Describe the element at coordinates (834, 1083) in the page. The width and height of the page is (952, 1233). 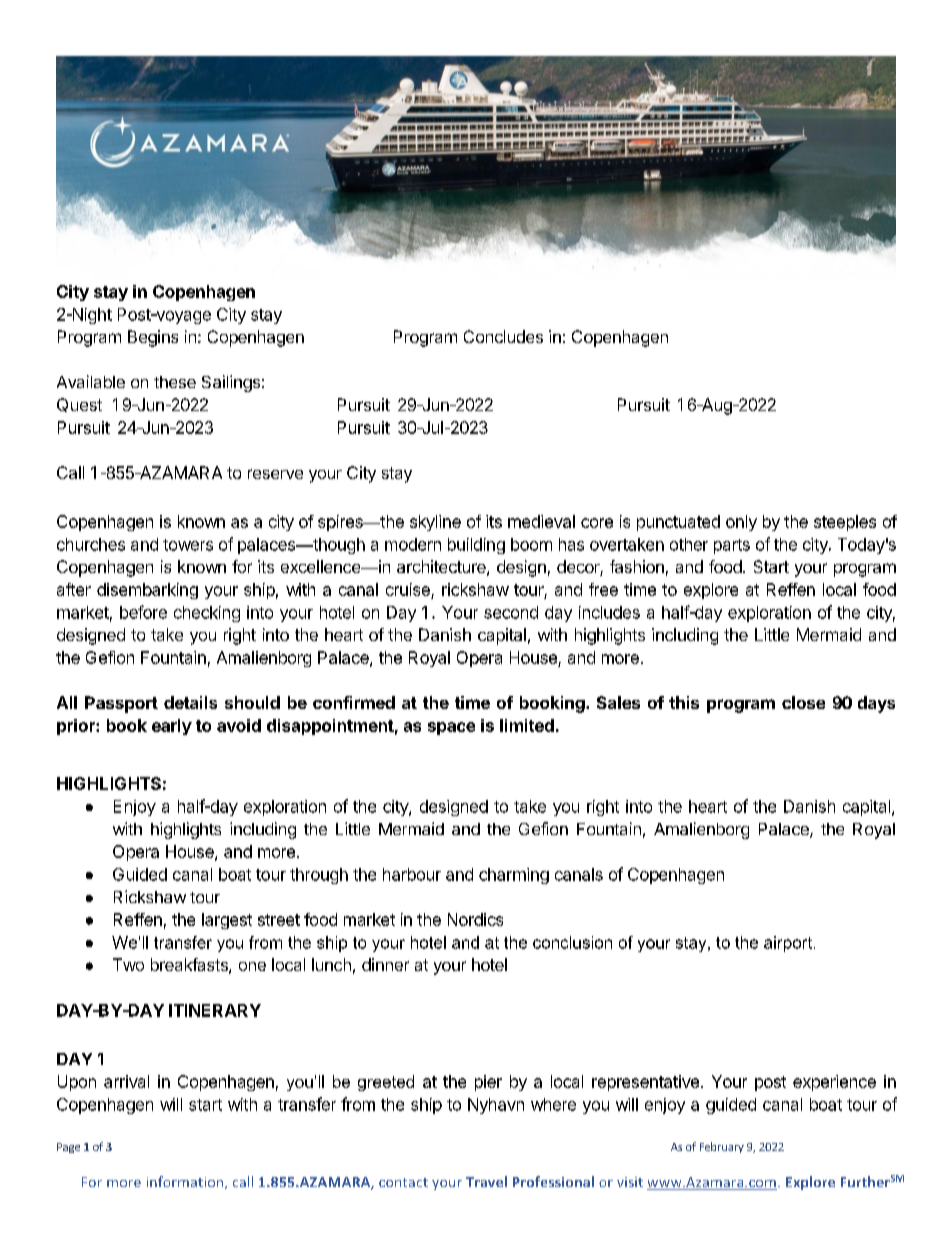
I see `experience` at that location.
